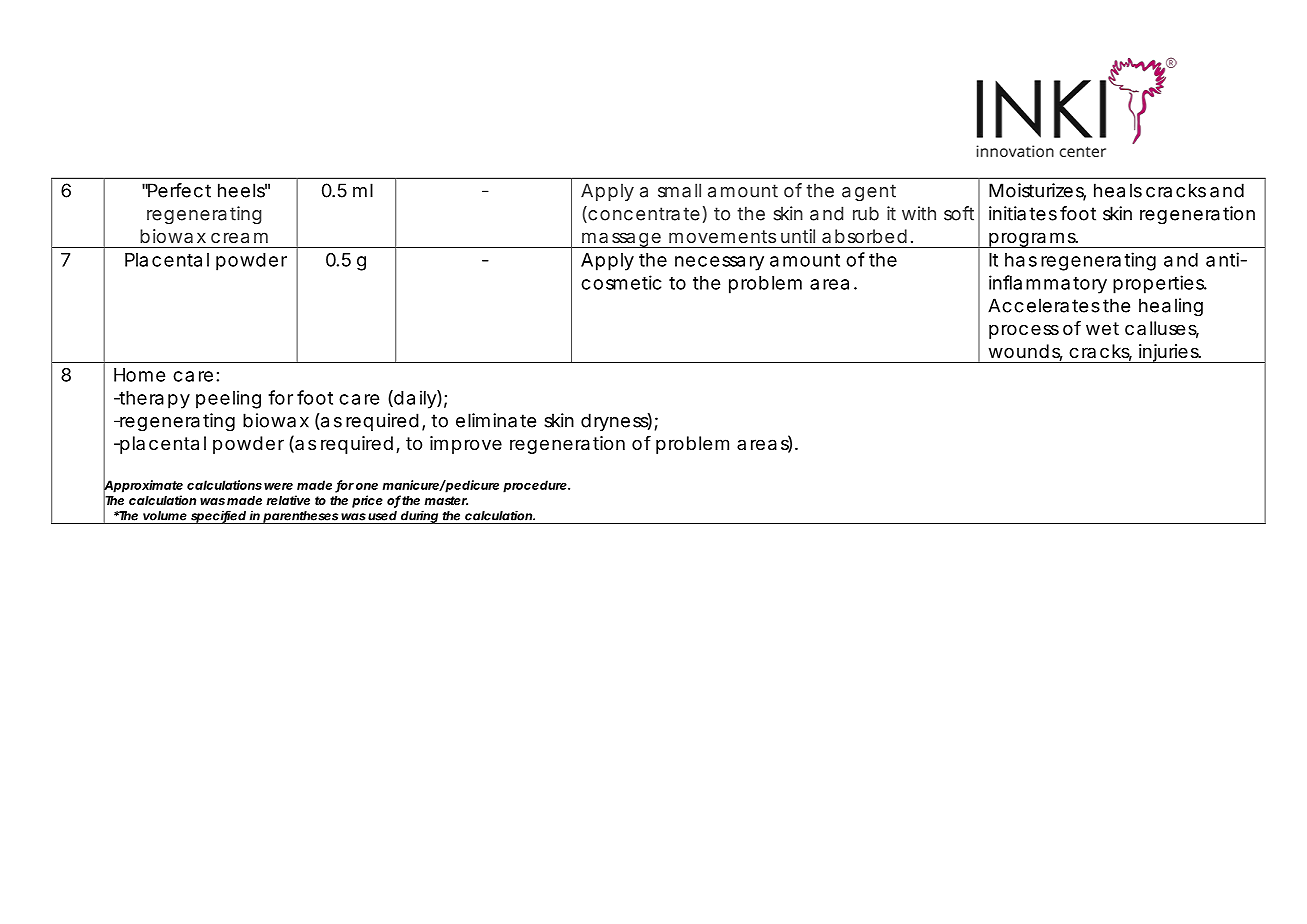 This document has width=1307, height=924. Describe the element at coordinates (1037, 191) in the document. I see `Moisturizes` at that location.
